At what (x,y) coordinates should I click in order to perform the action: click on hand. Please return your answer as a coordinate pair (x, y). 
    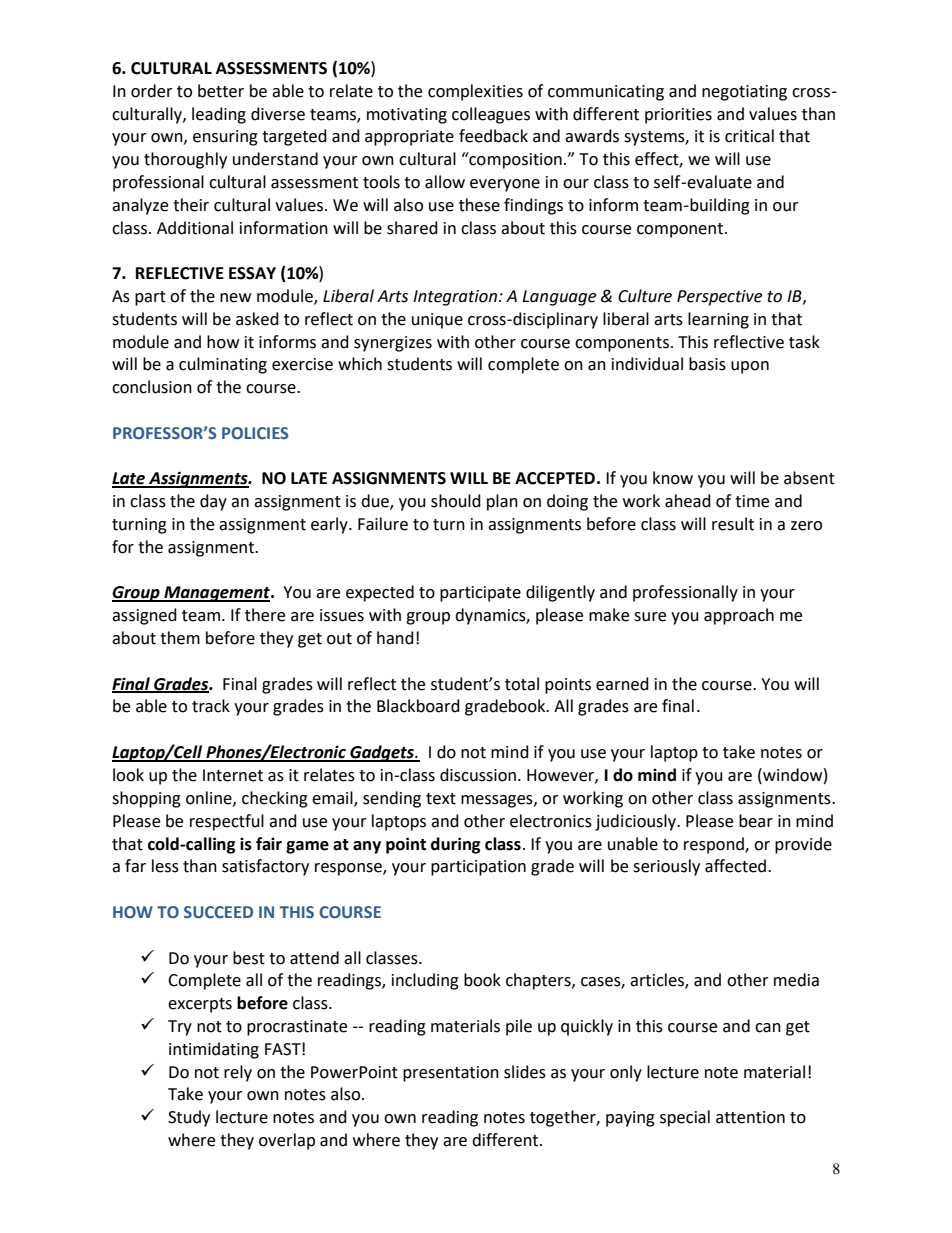
    Looking at the image, I should click on (395, 638).
